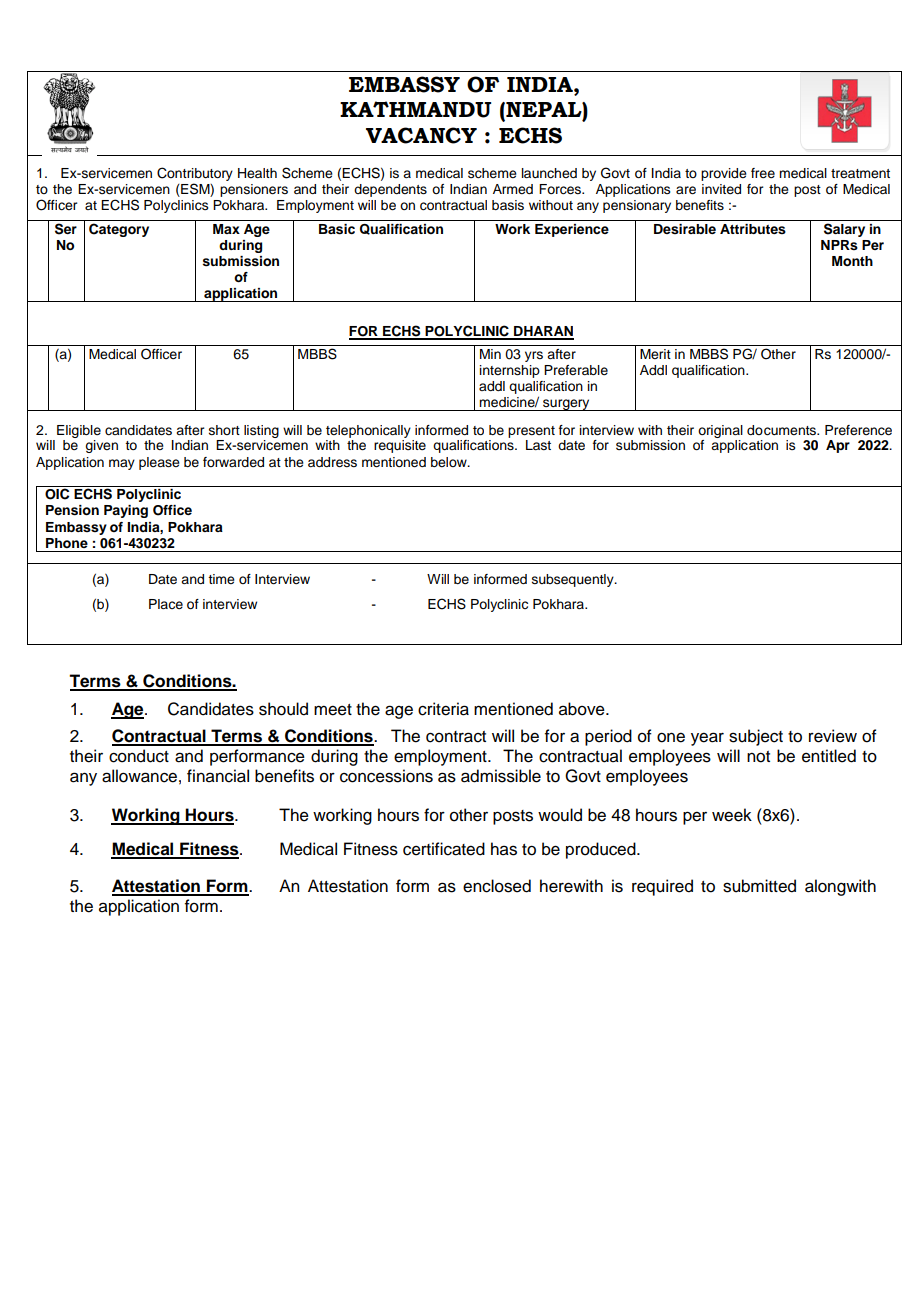 This screenshot has width=924, height=1307. I want to click on short, so click(224, 430).
